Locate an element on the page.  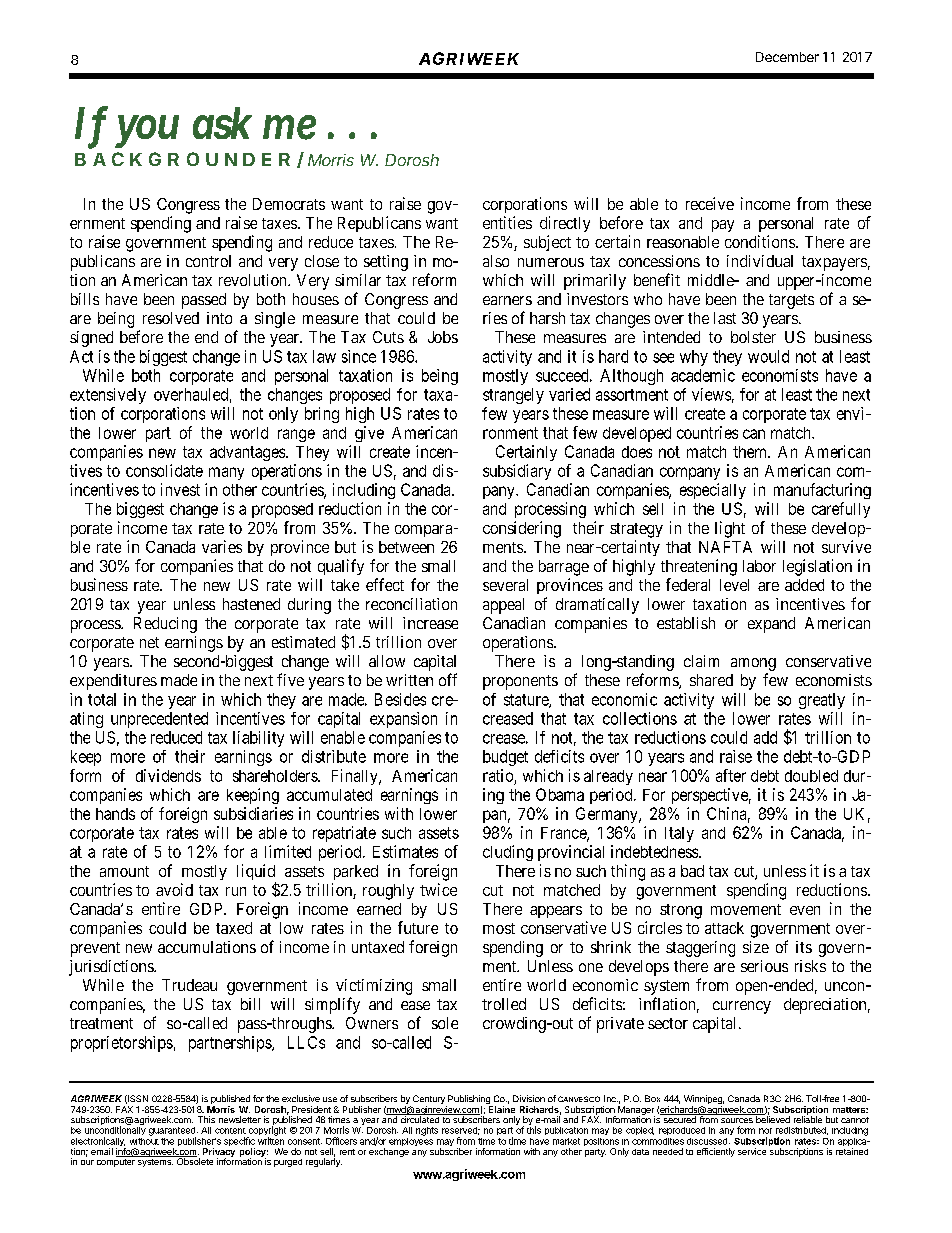
dividends is located at coordinates (168, 775).
